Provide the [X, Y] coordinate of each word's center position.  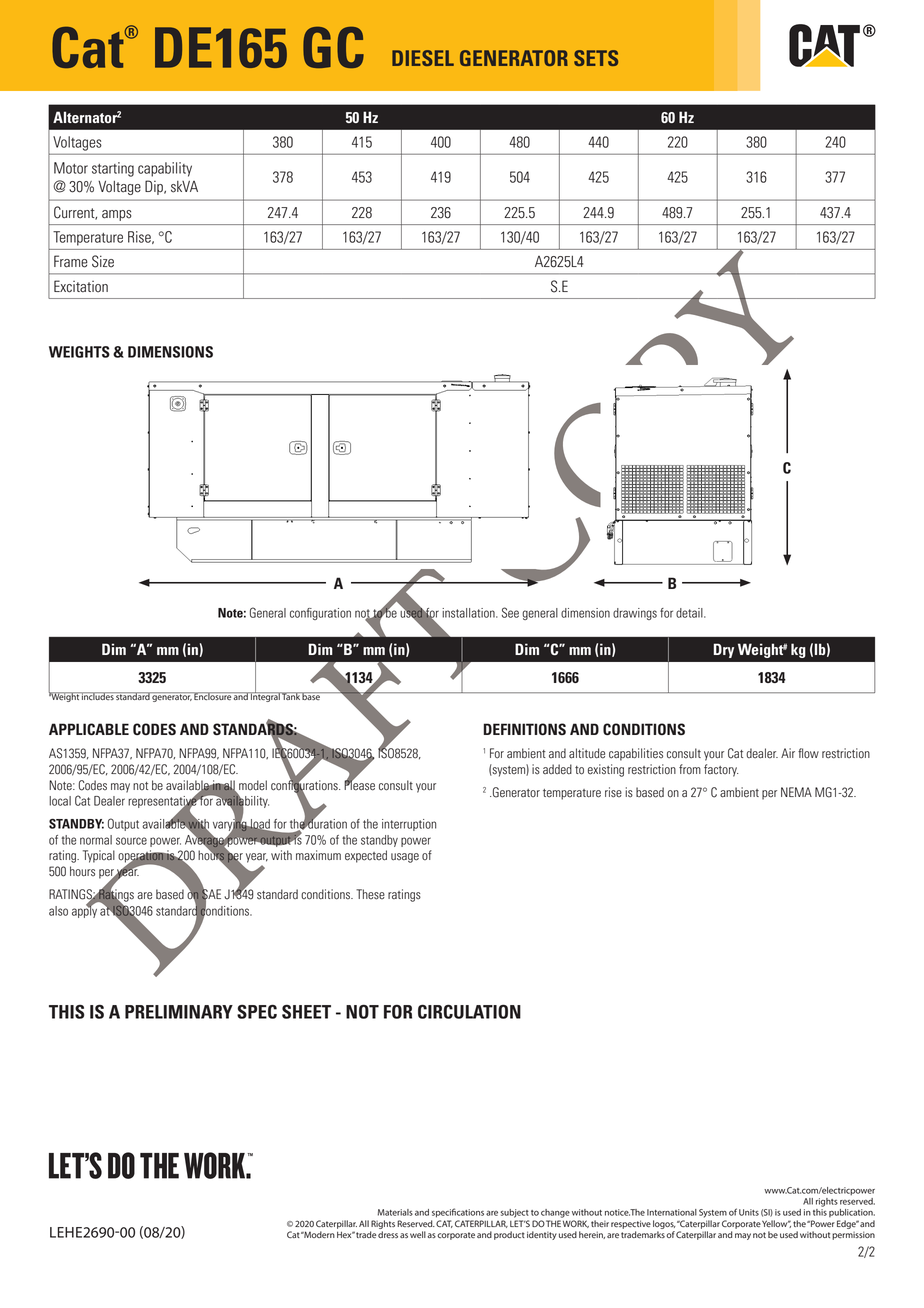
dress [388, 1234]
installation [469, 613]
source [131, 841]
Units [749, 1212]
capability [165, 169]
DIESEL [423, 58]
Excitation [81, 286]
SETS [596, 58]
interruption [409, 825]
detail [690, 613]
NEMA [796, 792]
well [418, 1234]
